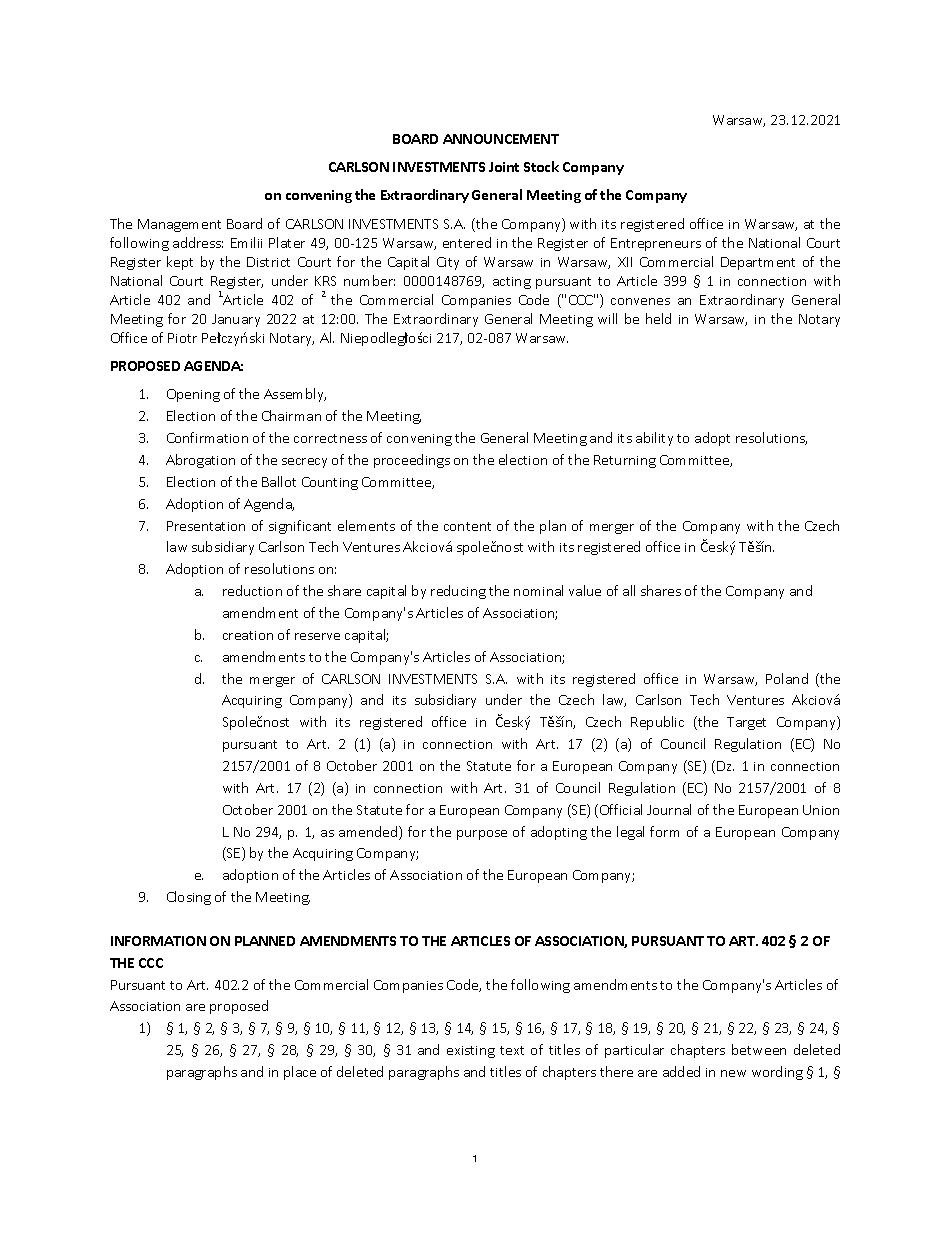 The width and height of the document is (952, 1233). I want to click on content, so click(467, 526).
